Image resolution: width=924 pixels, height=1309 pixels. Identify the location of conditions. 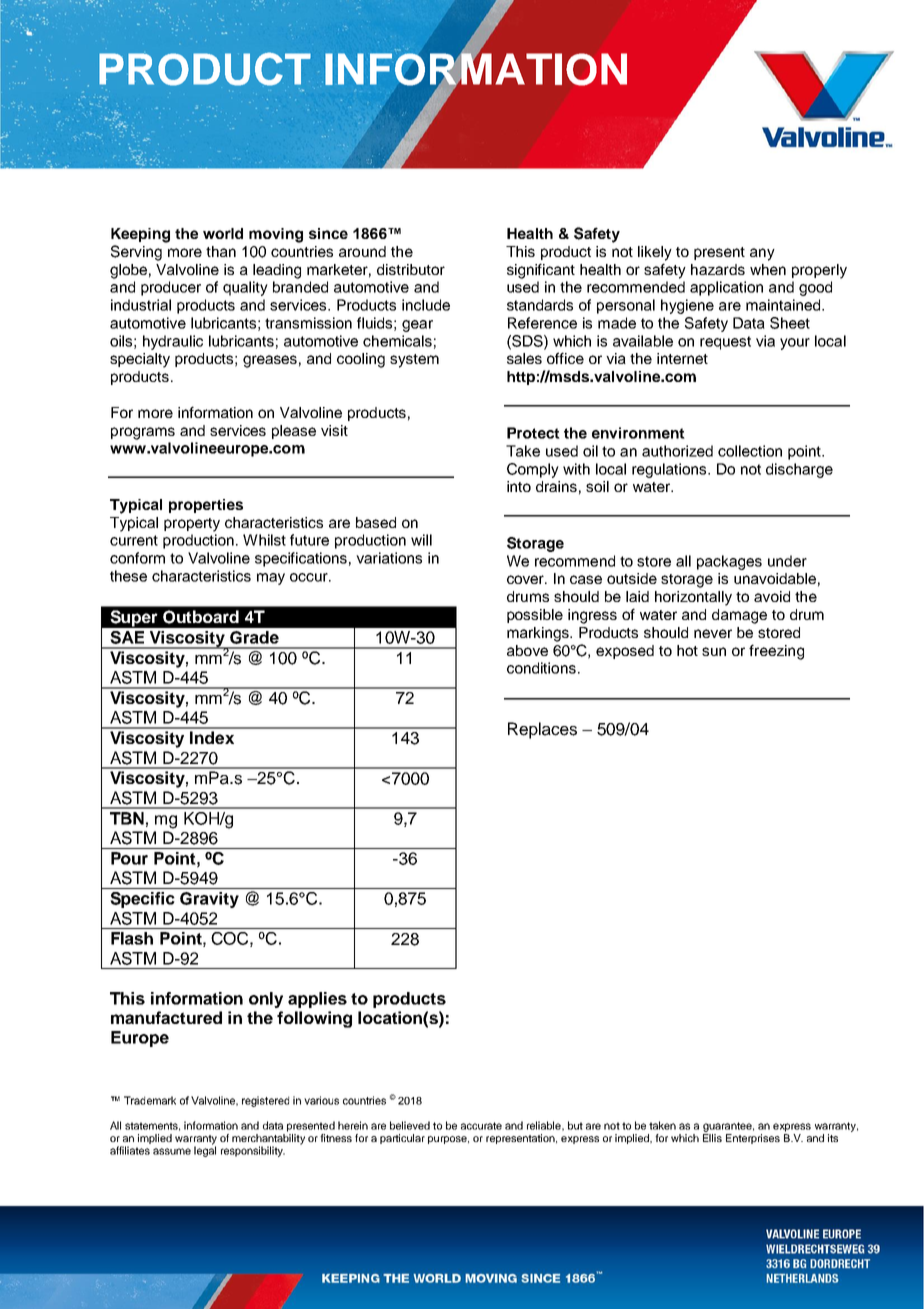
(541, 668).
